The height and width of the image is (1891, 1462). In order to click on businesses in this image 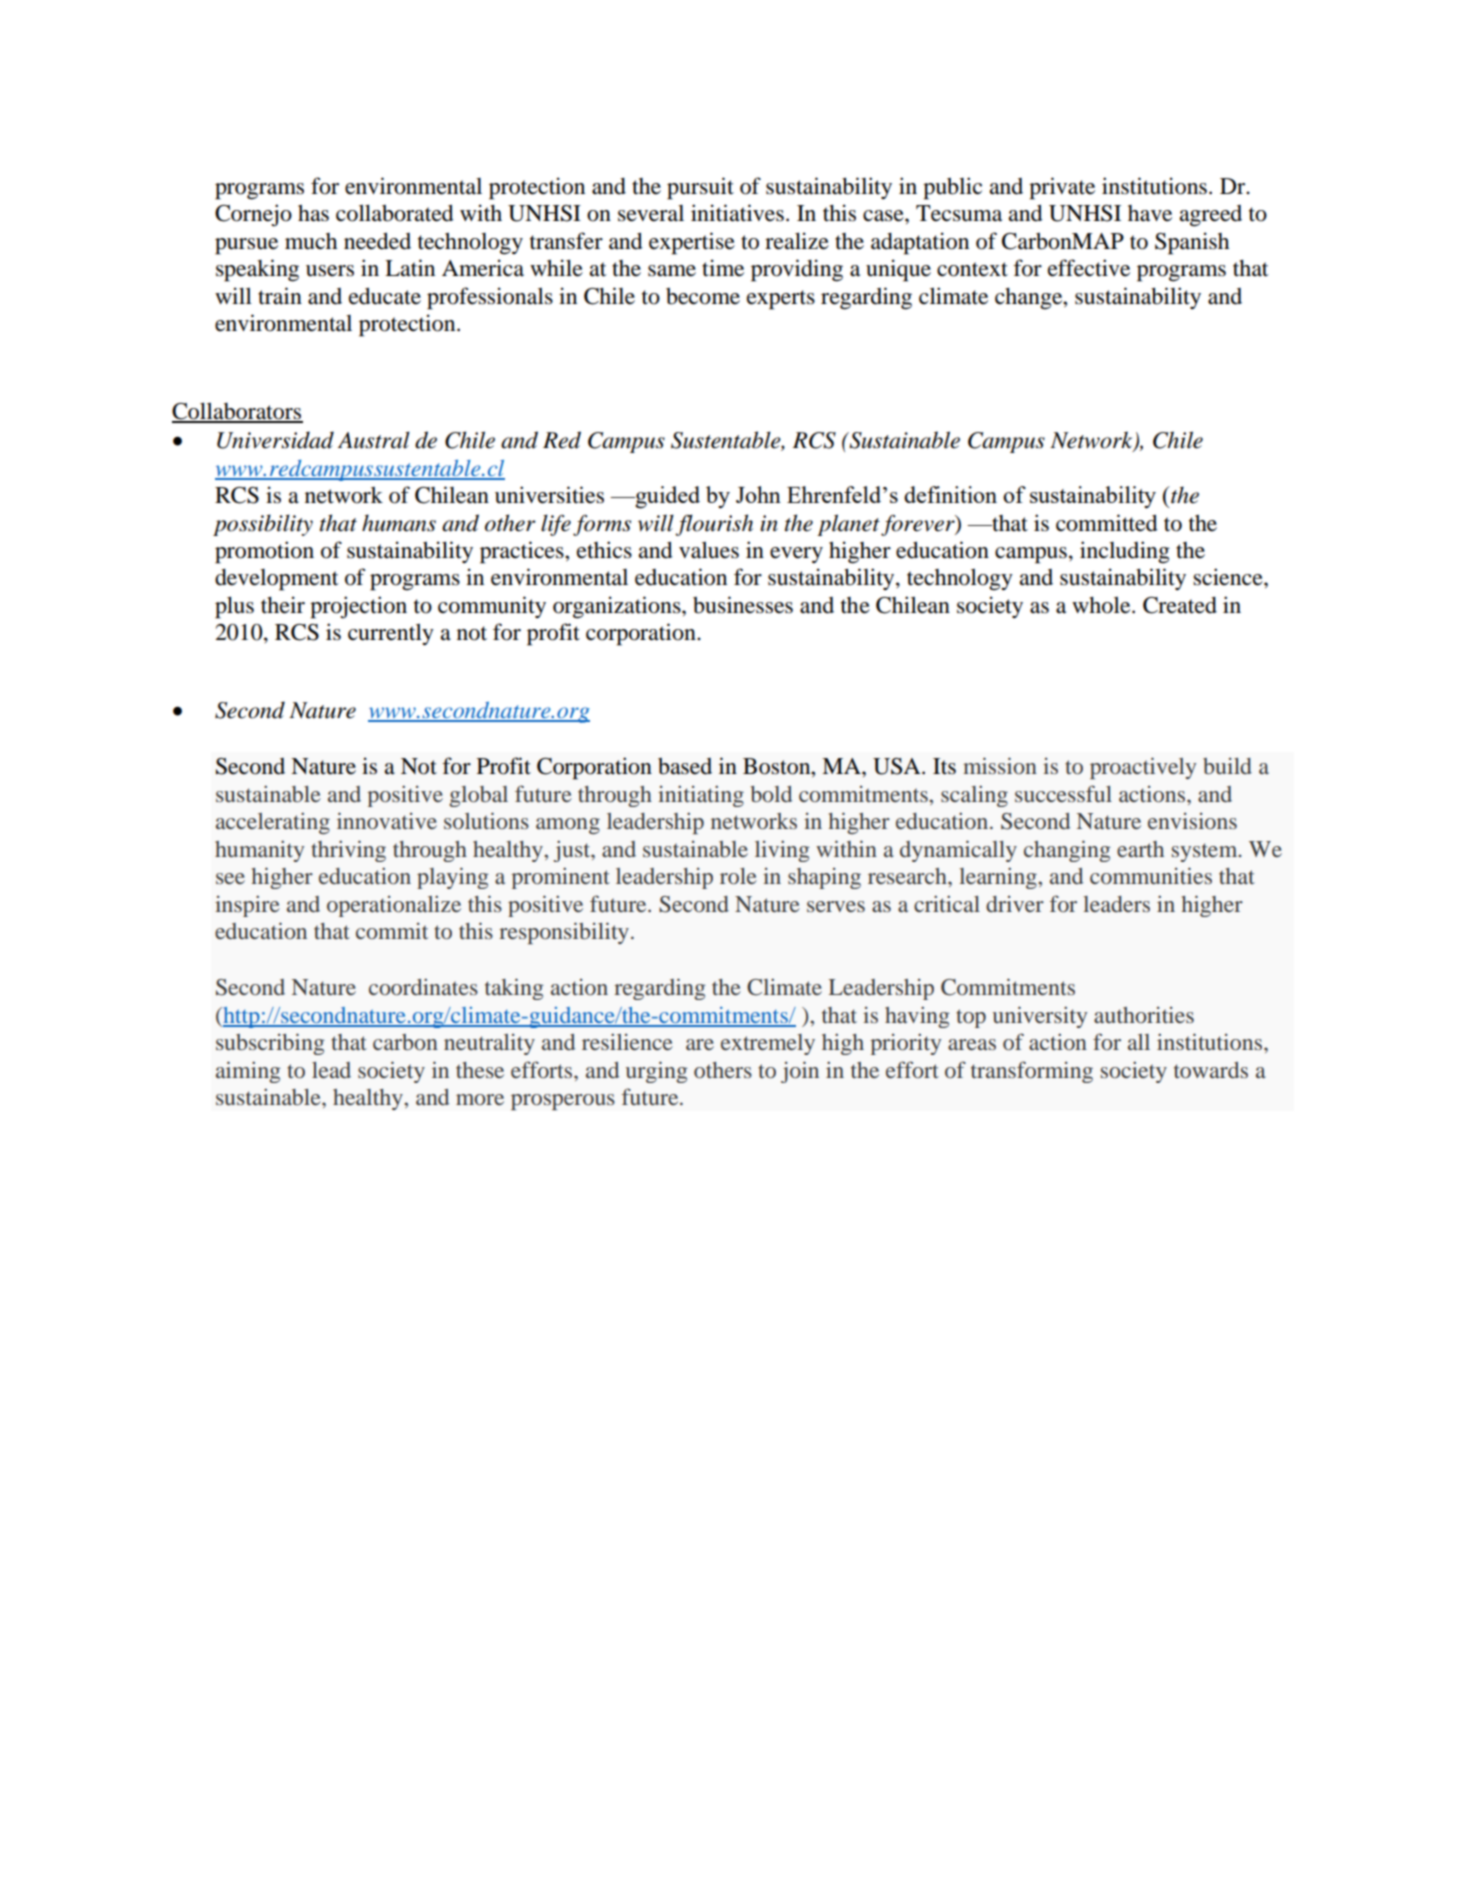, I will do `click(743, 605)`.
